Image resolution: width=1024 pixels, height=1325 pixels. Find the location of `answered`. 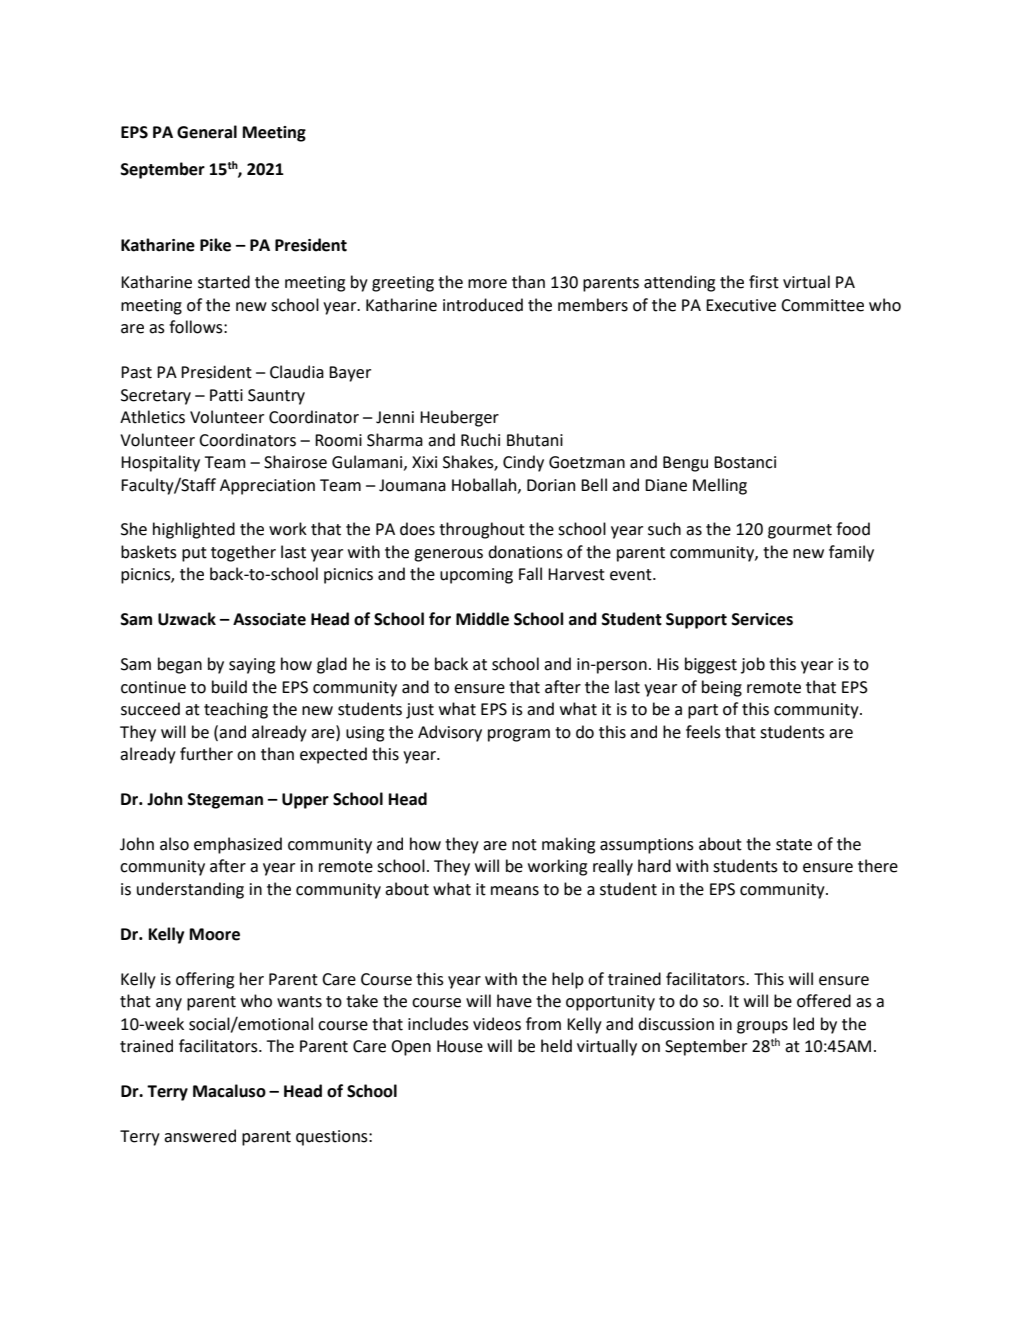

answered is located at coordinates (200, 1136).
